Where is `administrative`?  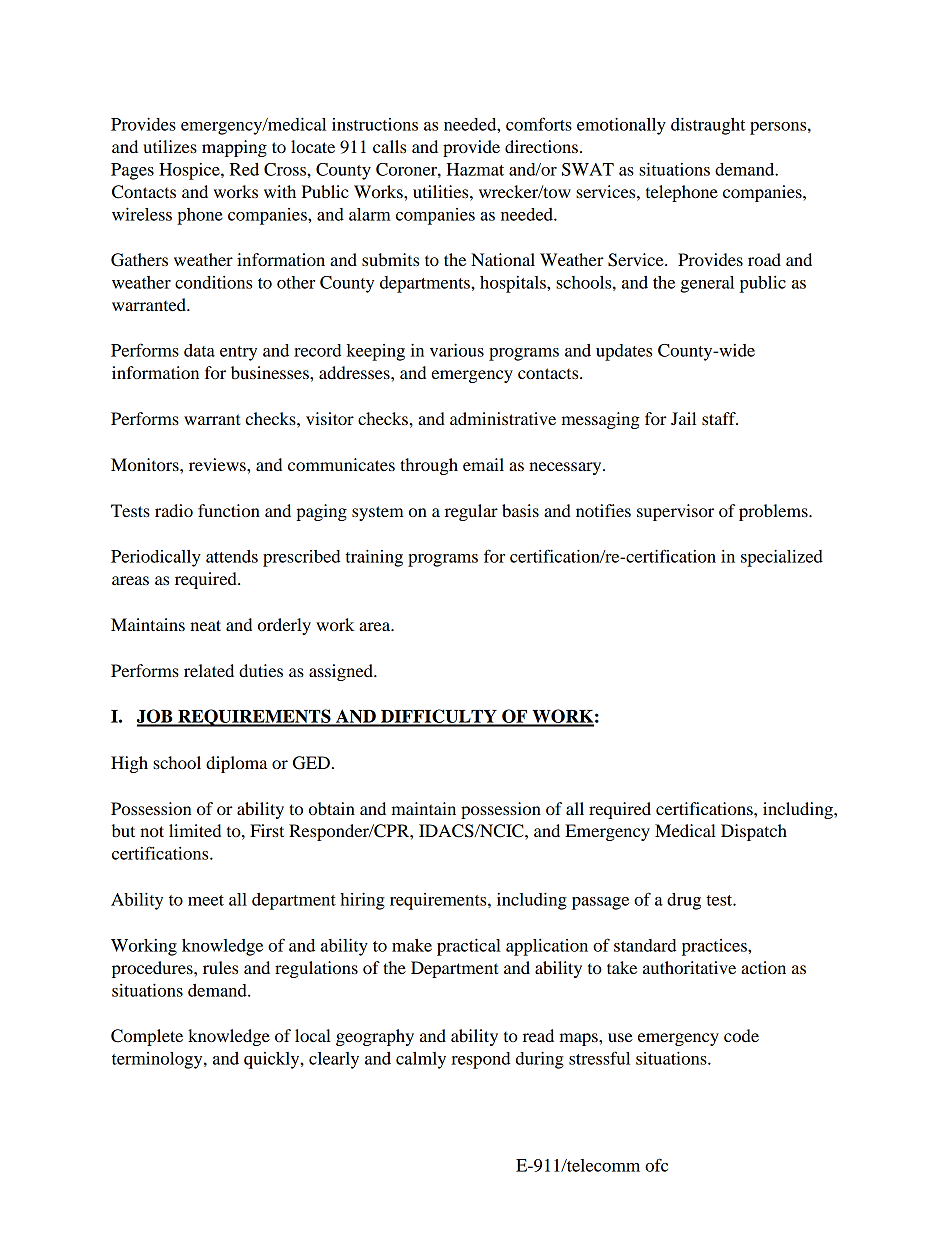
administrative is located at coordinates (503, 418).
